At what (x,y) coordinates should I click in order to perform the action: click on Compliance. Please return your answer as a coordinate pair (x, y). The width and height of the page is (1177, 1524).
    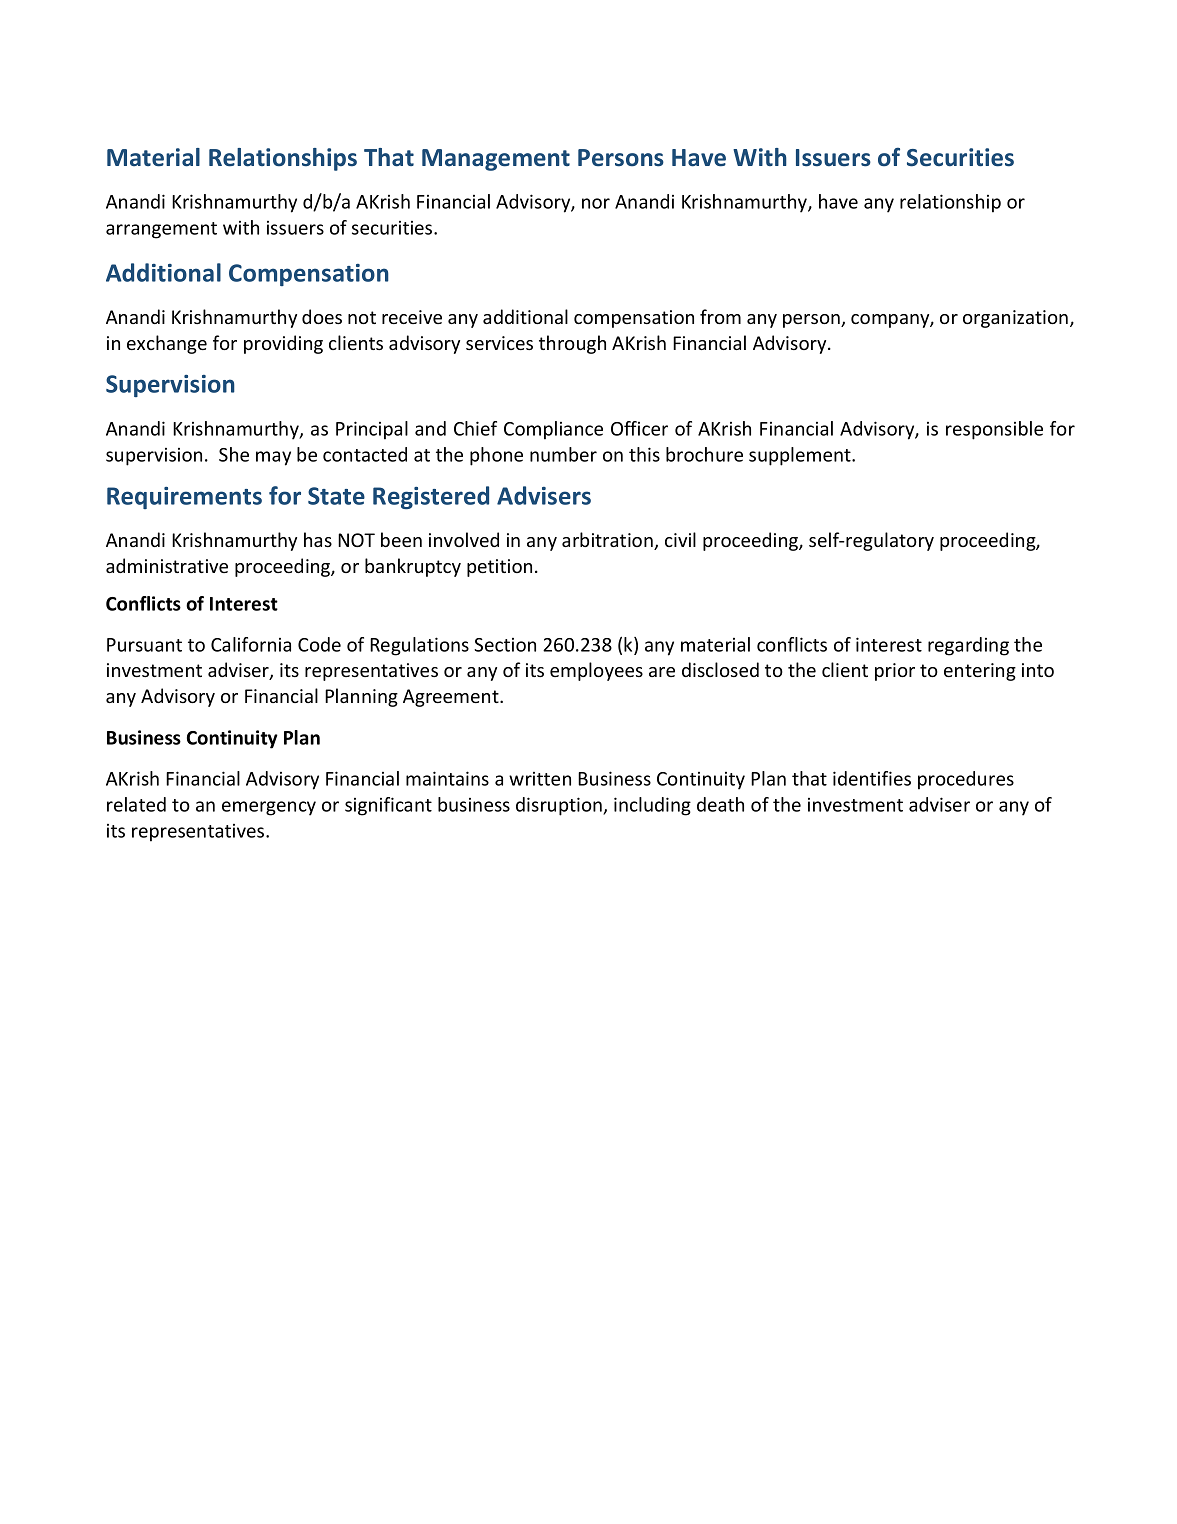
    Looking at the image, I should click on (553, 430).
